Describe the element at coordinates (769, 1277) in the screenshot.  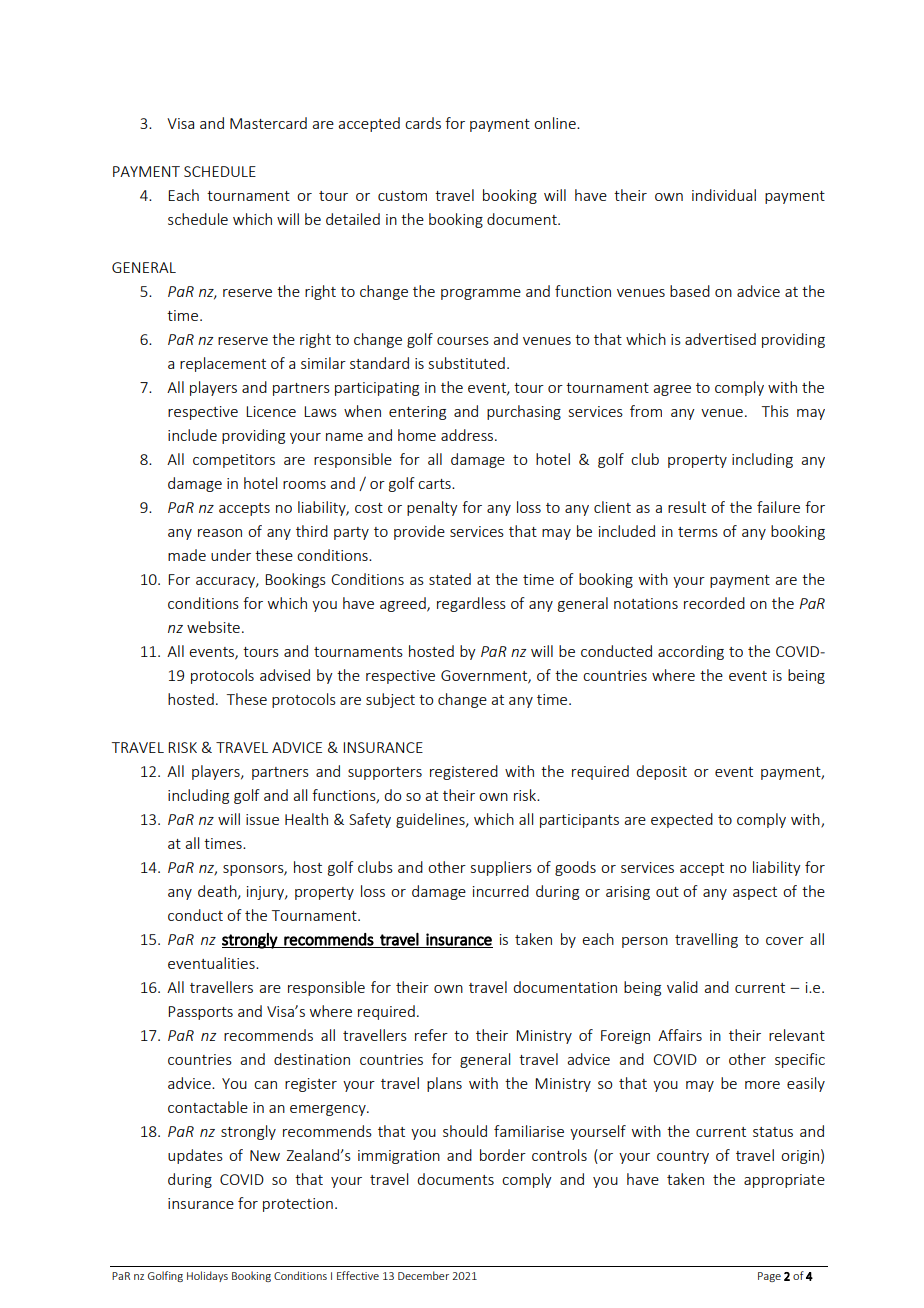
I see `Page` at that location.
